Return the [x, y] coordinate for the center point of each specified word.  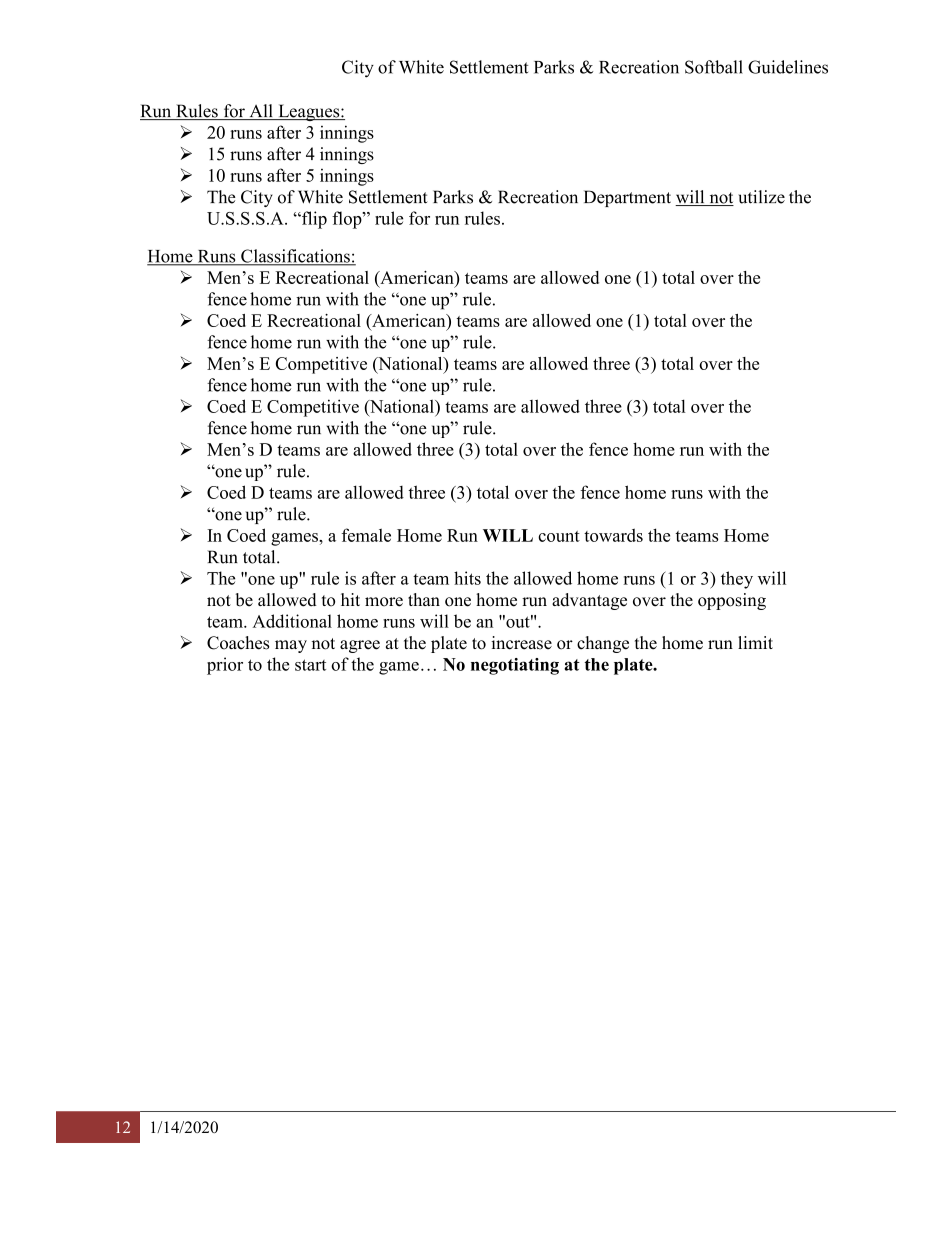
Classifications [295, 257]
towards [613, 535]
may [291, 646]
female [366, 535]
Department [627, 198]
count [559, 536]
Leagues [309, 112]
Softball [714, 67]
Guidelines [788, 67]
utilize [761, 197]
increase [521, 643]
